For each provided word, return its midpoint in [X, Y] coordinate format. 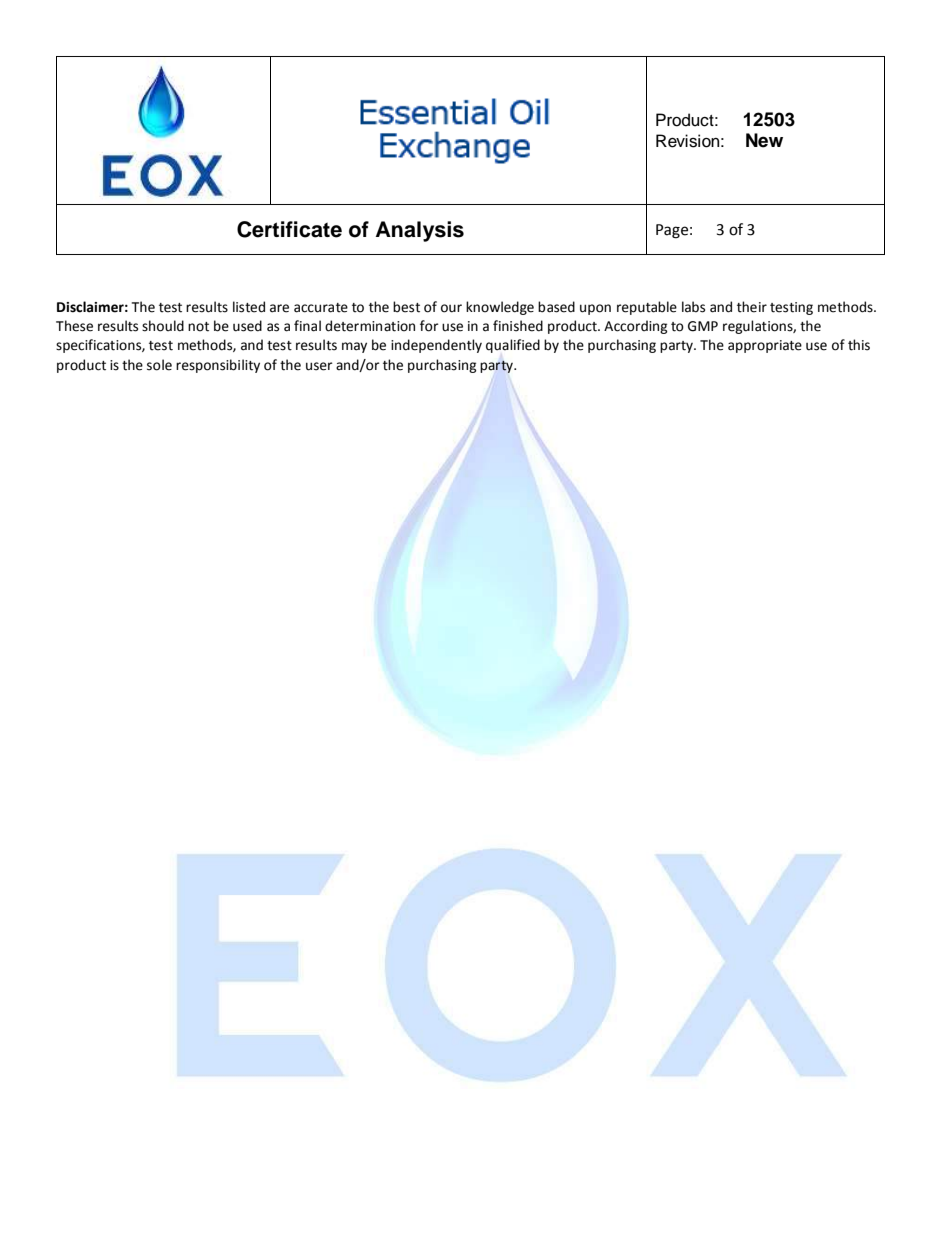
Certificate [289, 229]
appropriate [765, 346]
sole [159, 365]
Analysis [420, 231]
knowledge [500, 308]
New [764, 140]
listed [249, 307]
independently [436, 346]
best [406, 307]
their [752, 307]
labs [693, 307]
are [279, 308]
